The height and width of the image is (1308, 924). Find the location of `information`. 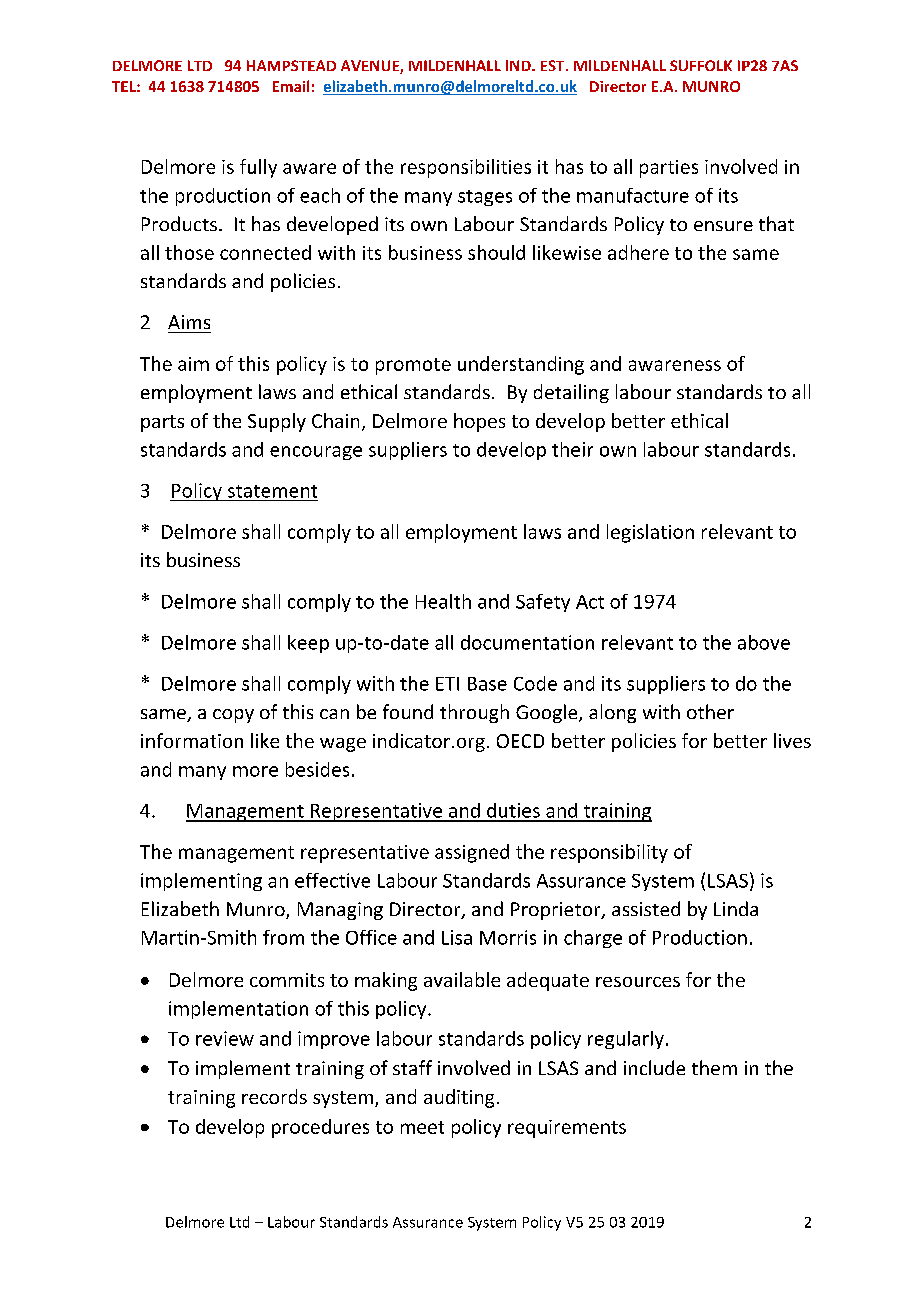

information is located at coordinates (192, 740).
